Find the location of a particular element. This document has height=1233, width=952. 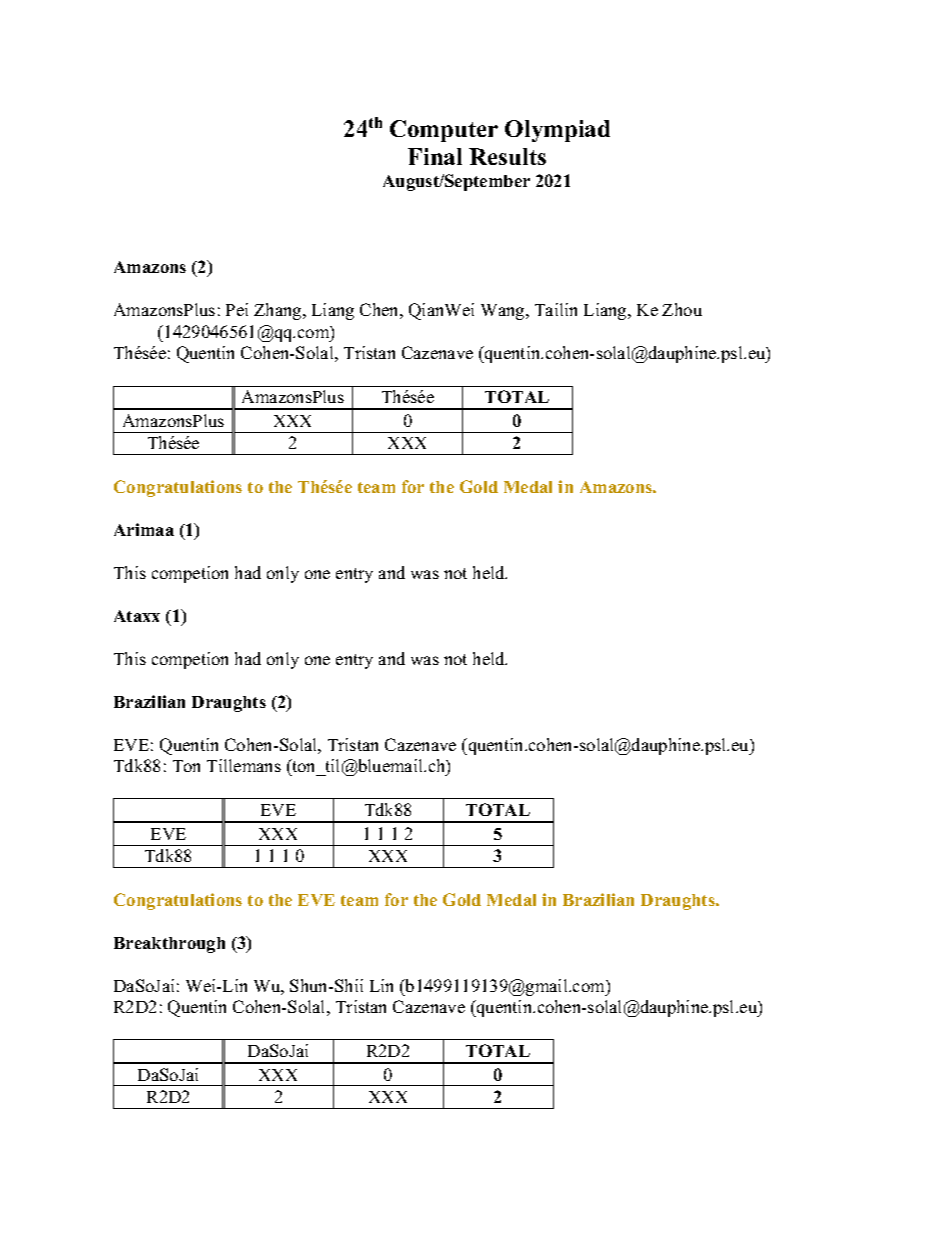

Zhang is located at coordinates (279, 311).
